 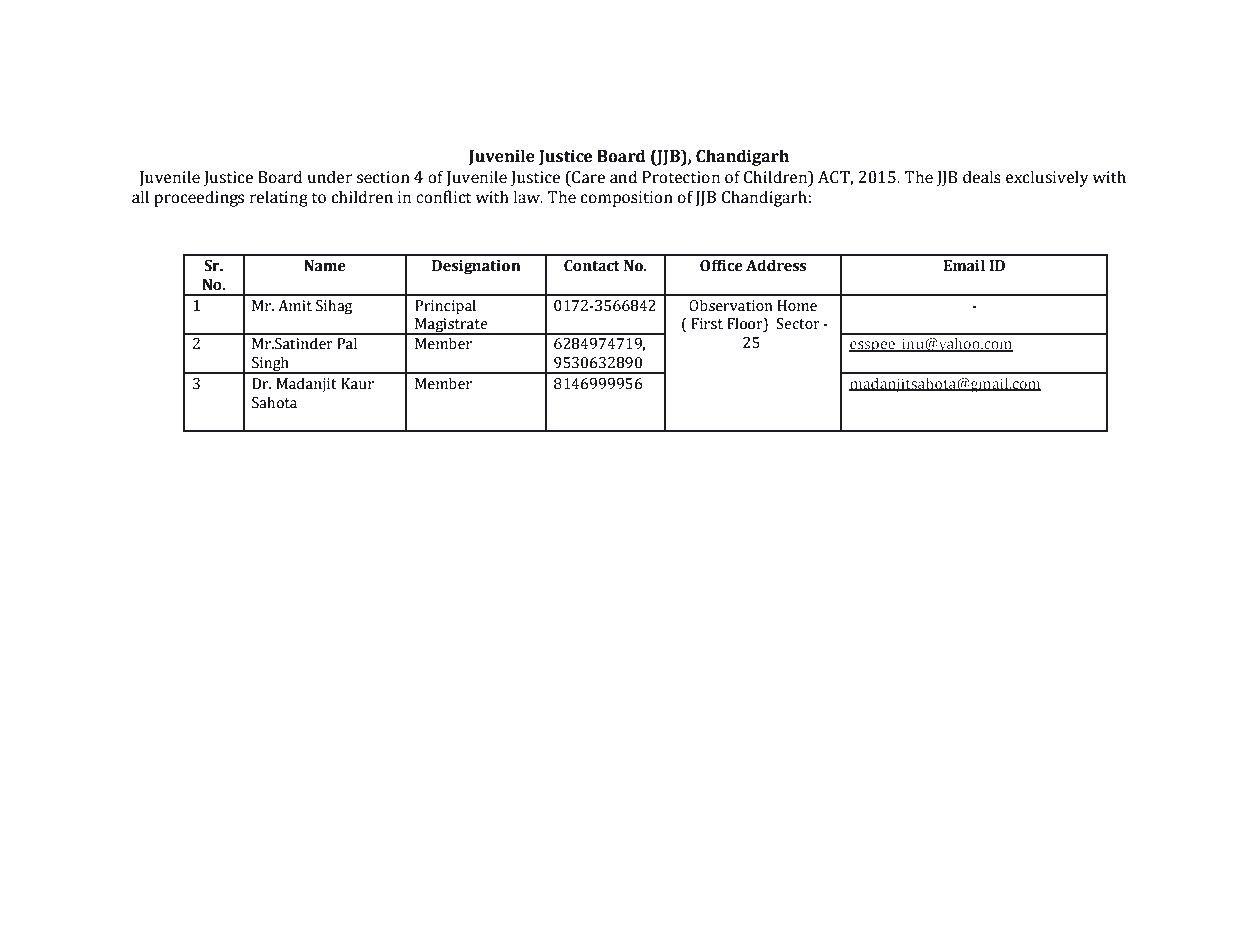 What do you see at coordinates (797, 306) in the screenshot?
I see `Home` at bounding box center [797, 306].
